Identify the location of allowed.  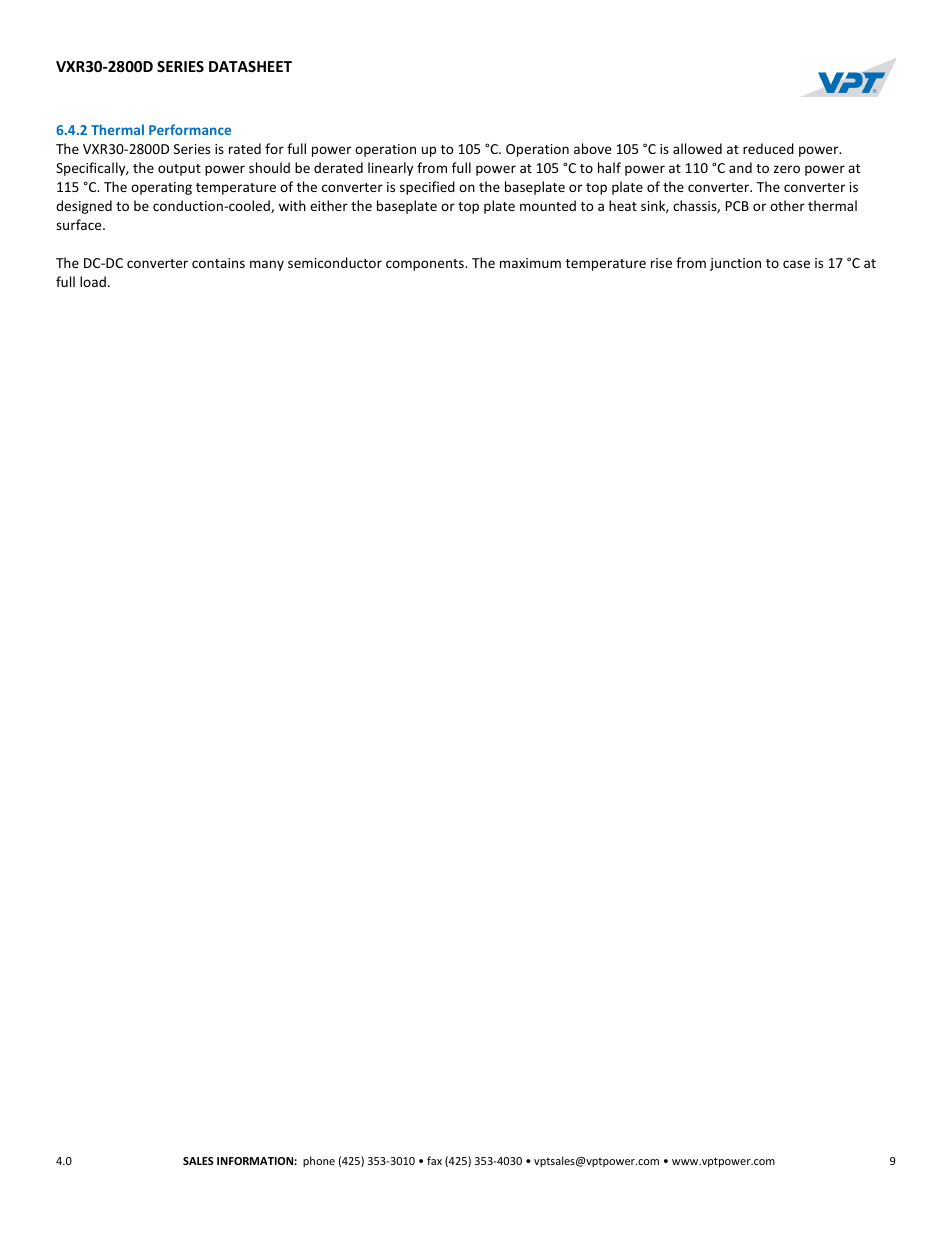
(697, 148).
